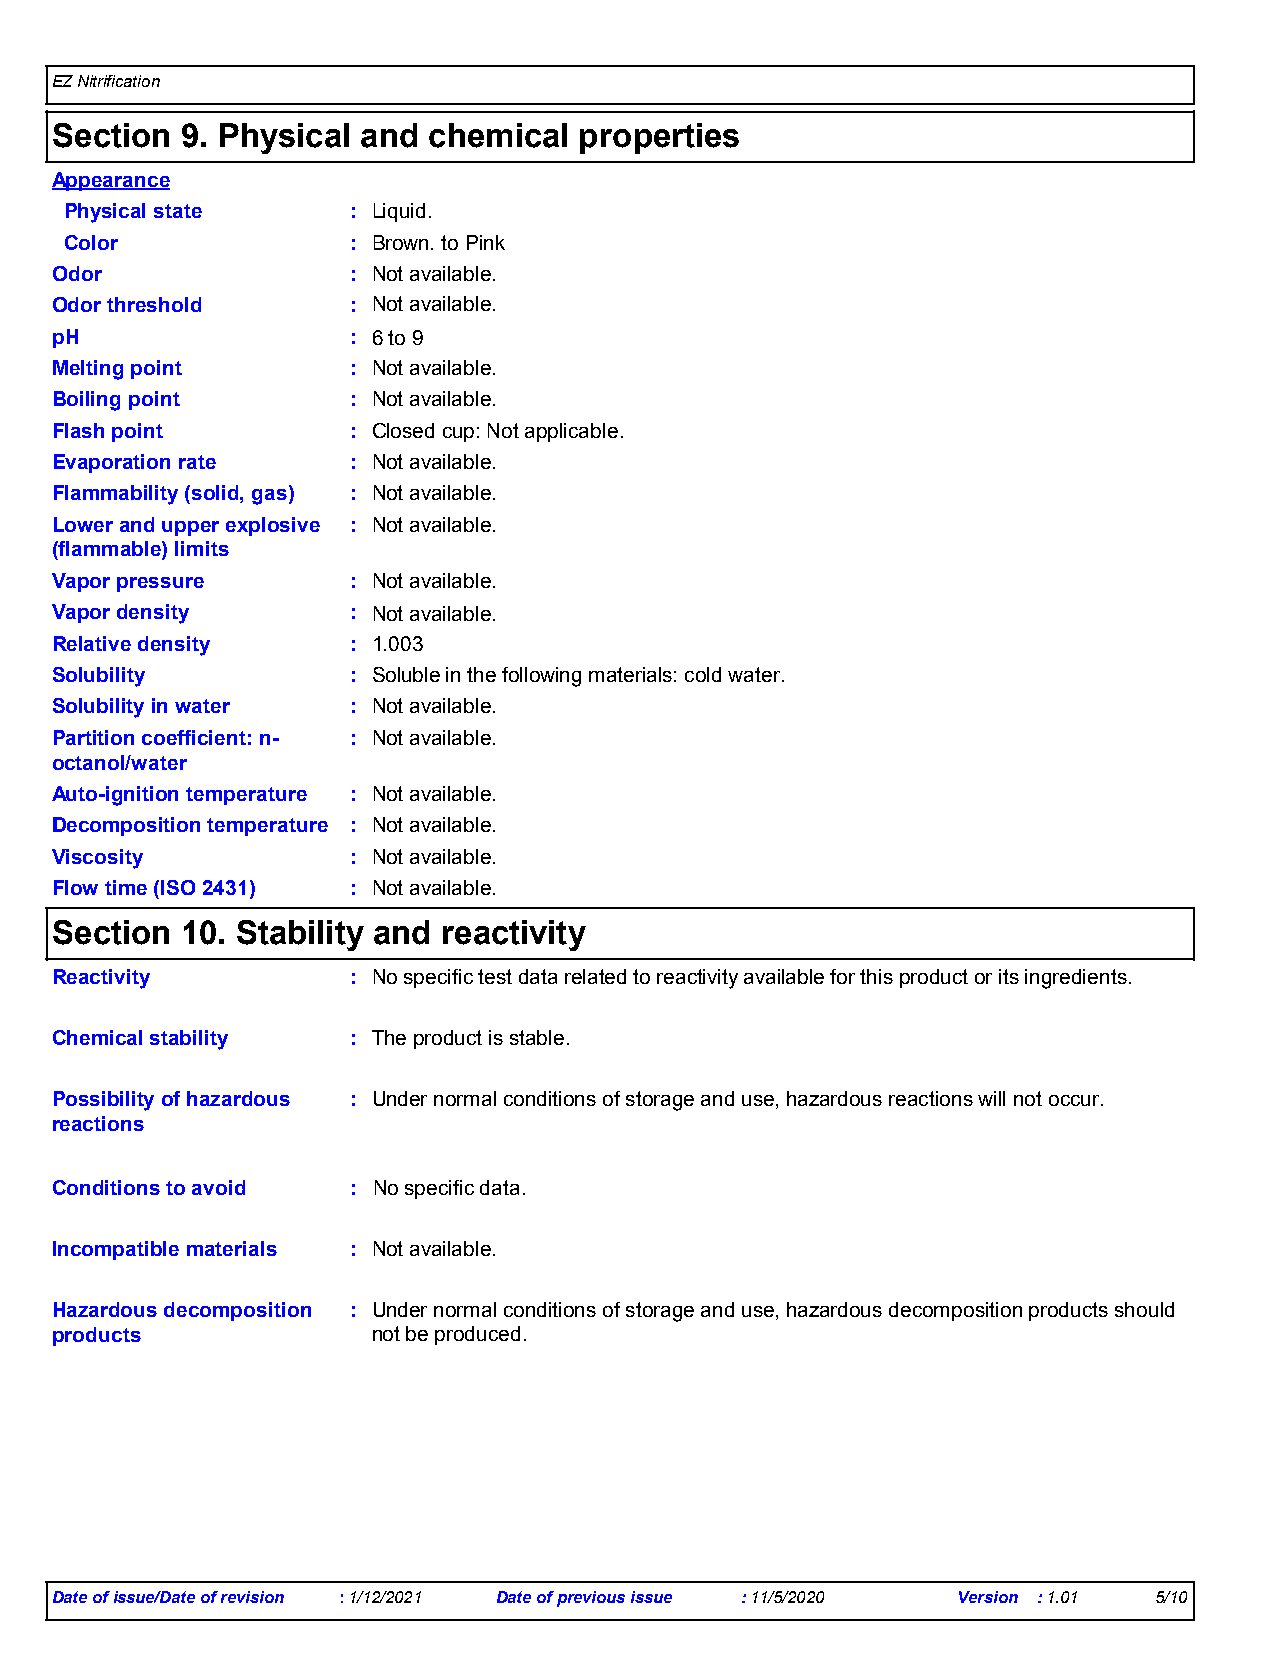 This screenshot has height=1656, width=1280. What do you see at coordinates (991, 1098) in the screenshot?
I see `will` at bounding box center [991, 1098].
